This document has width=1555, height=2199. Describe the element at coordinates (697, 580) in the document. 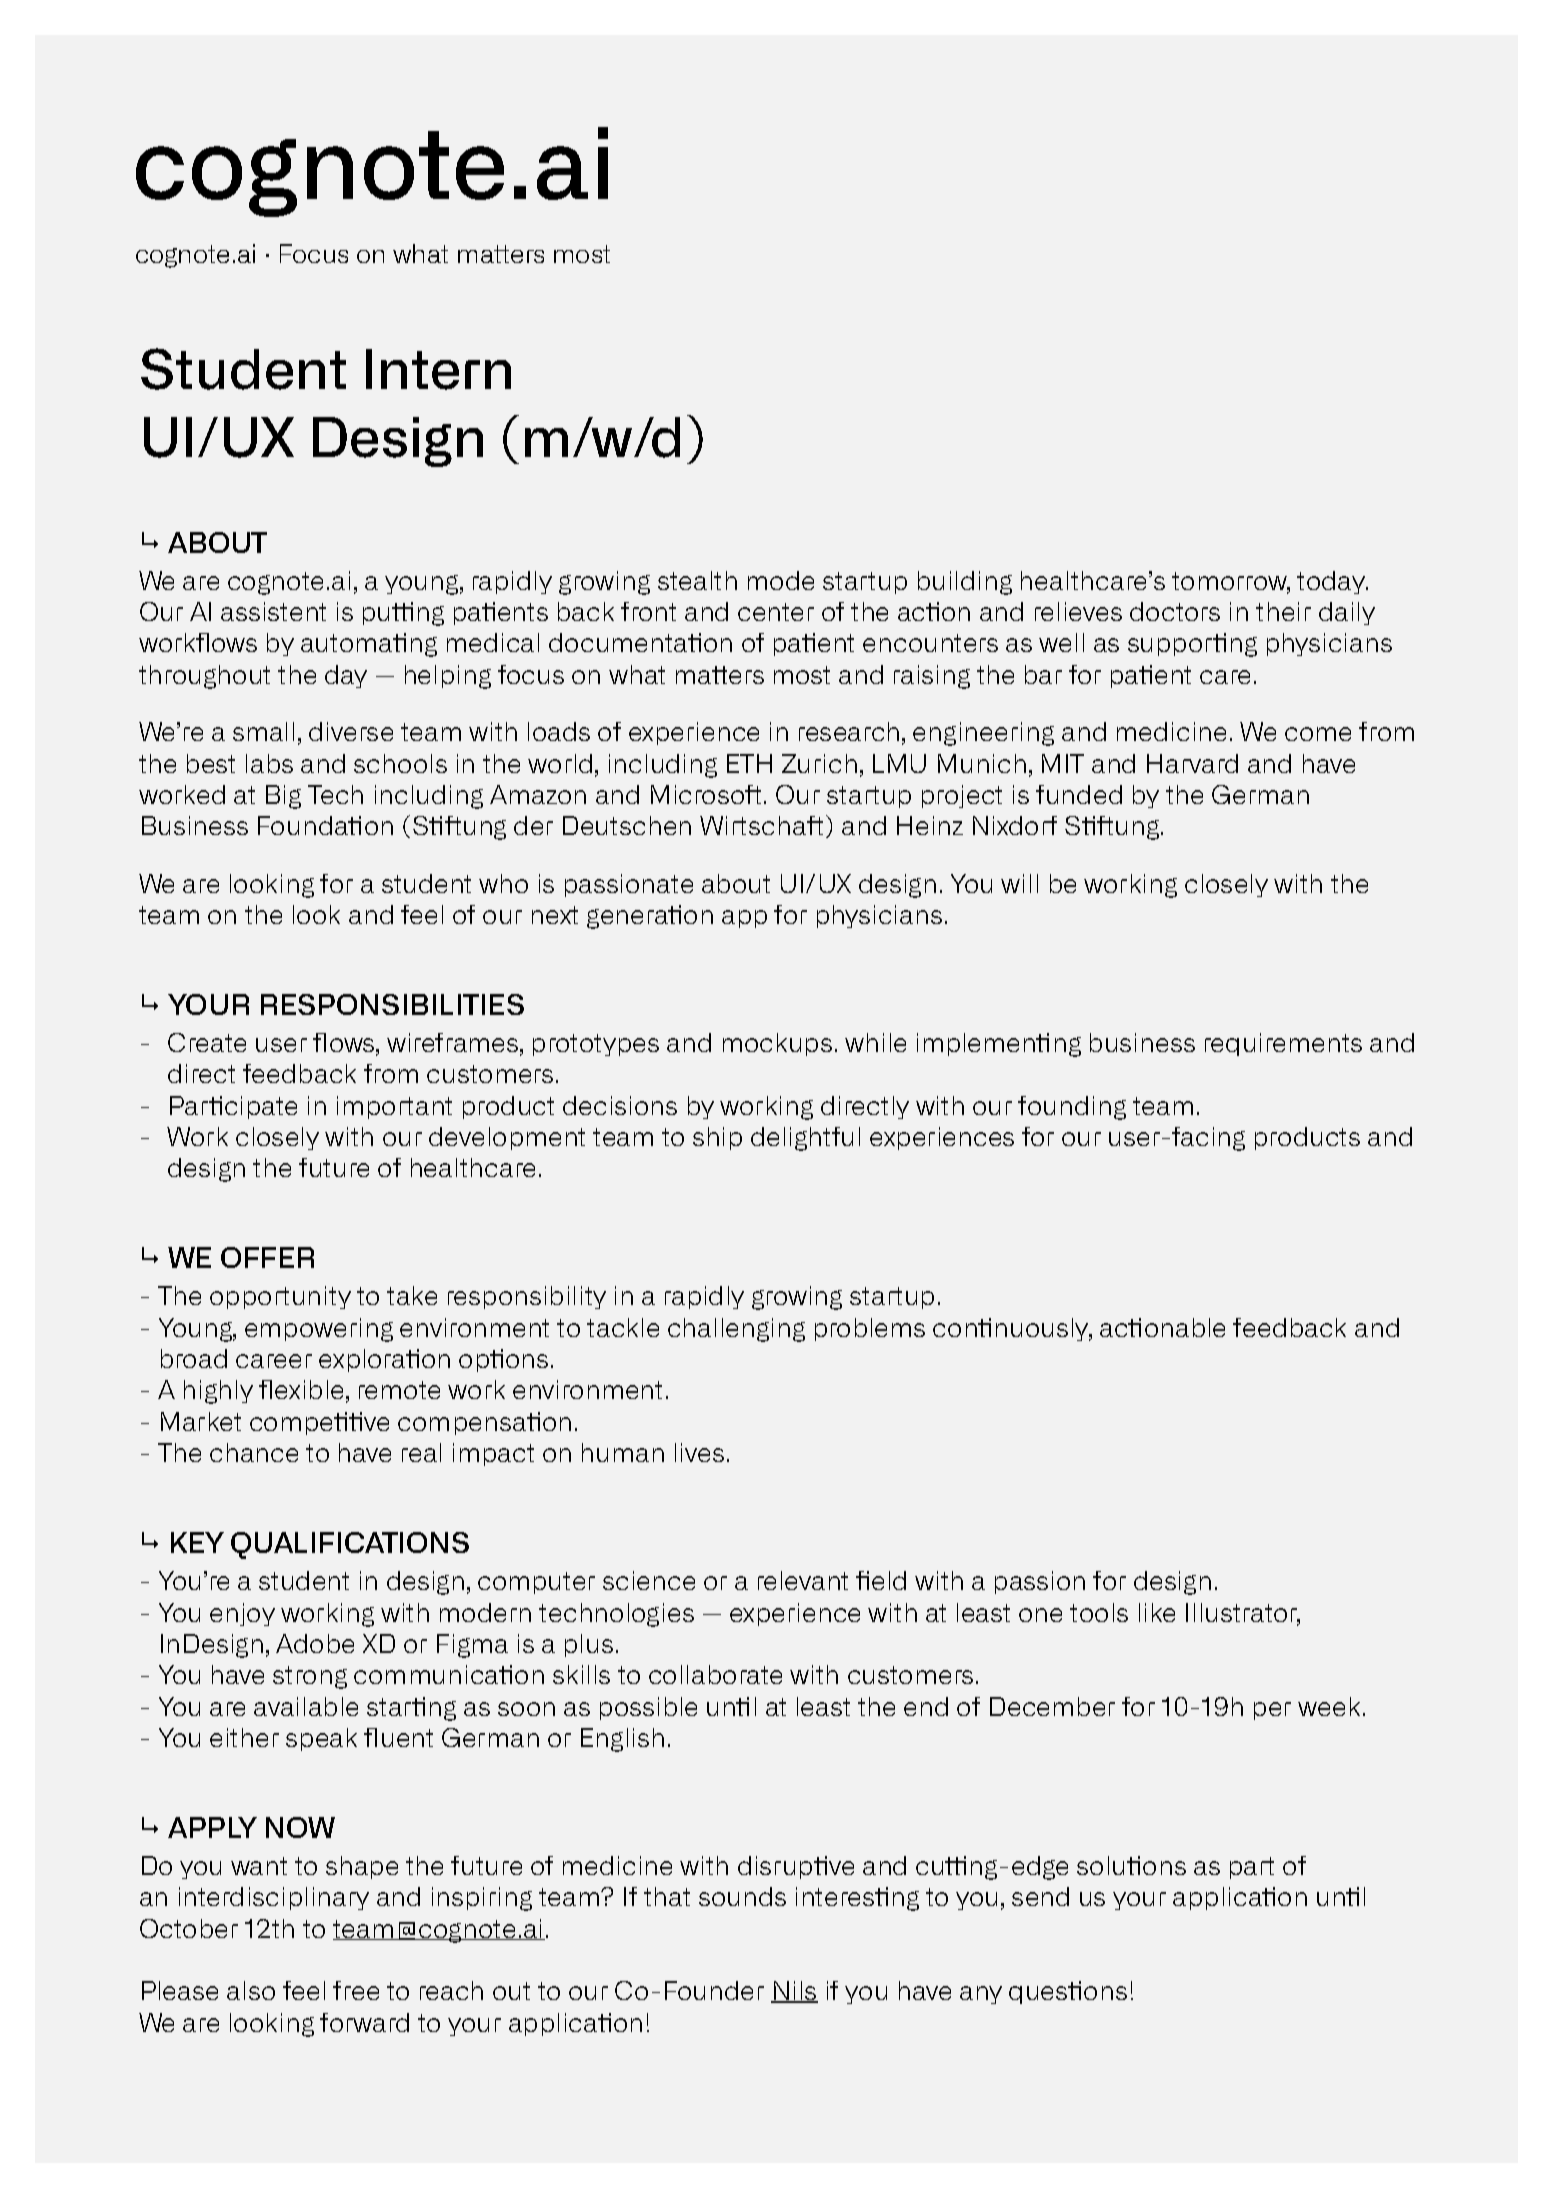

I see `stealth` at that location.
